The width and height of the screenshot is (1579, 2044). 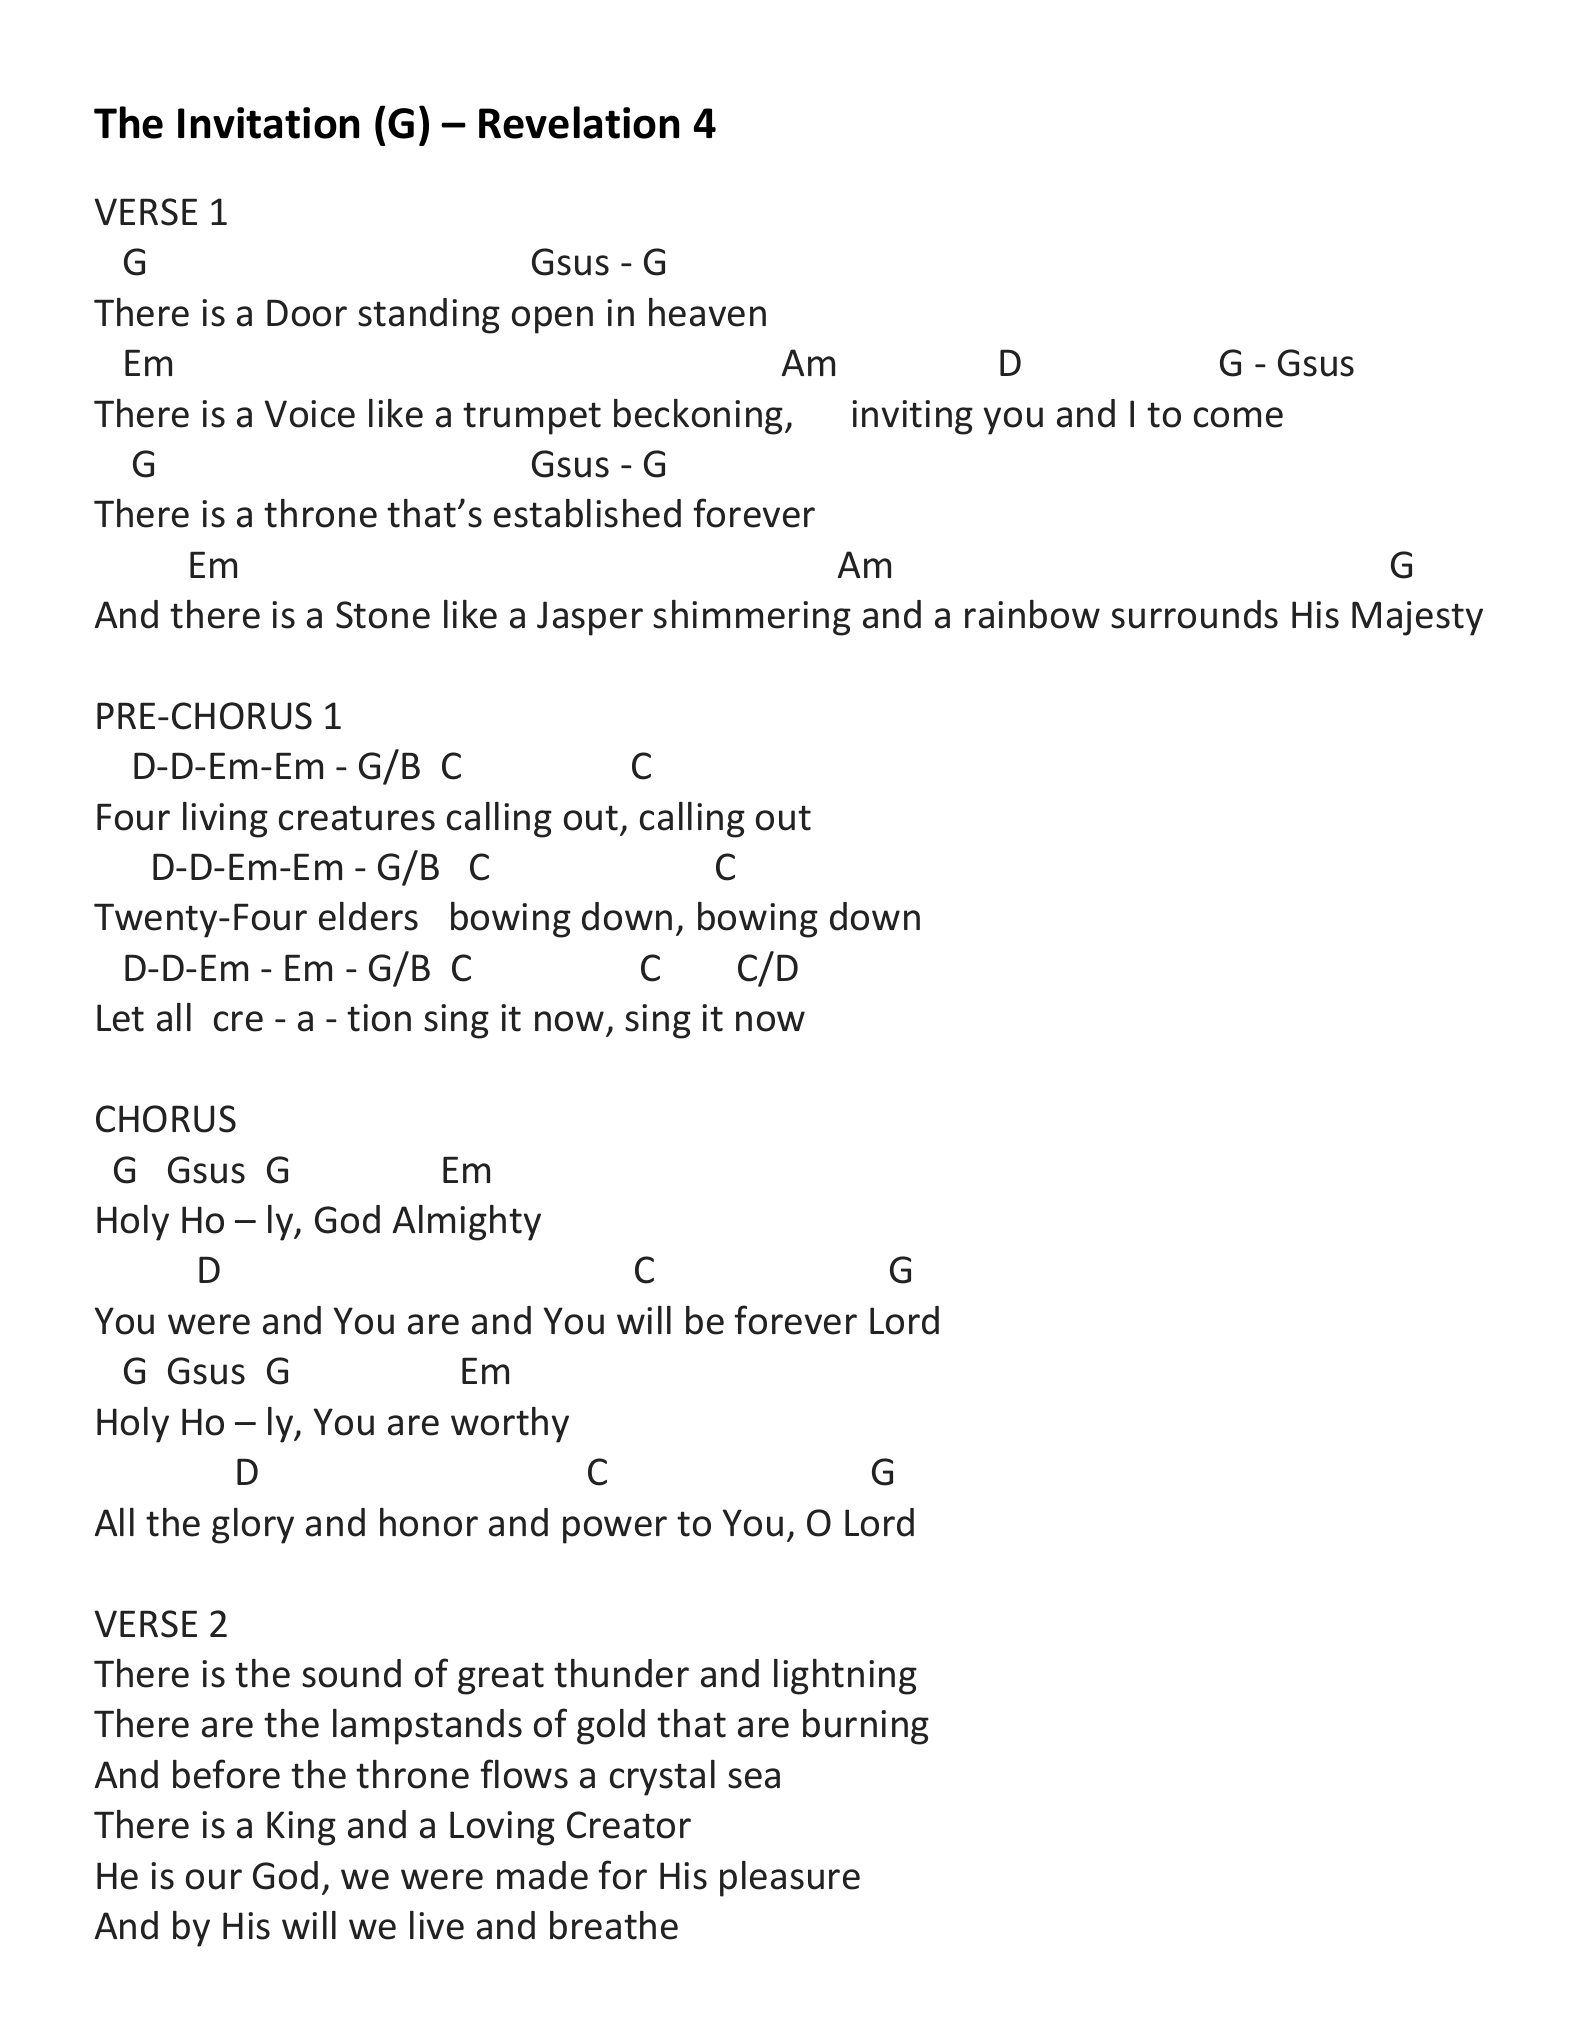 I want to click on pleasure, so click(x=790, y=1879).
